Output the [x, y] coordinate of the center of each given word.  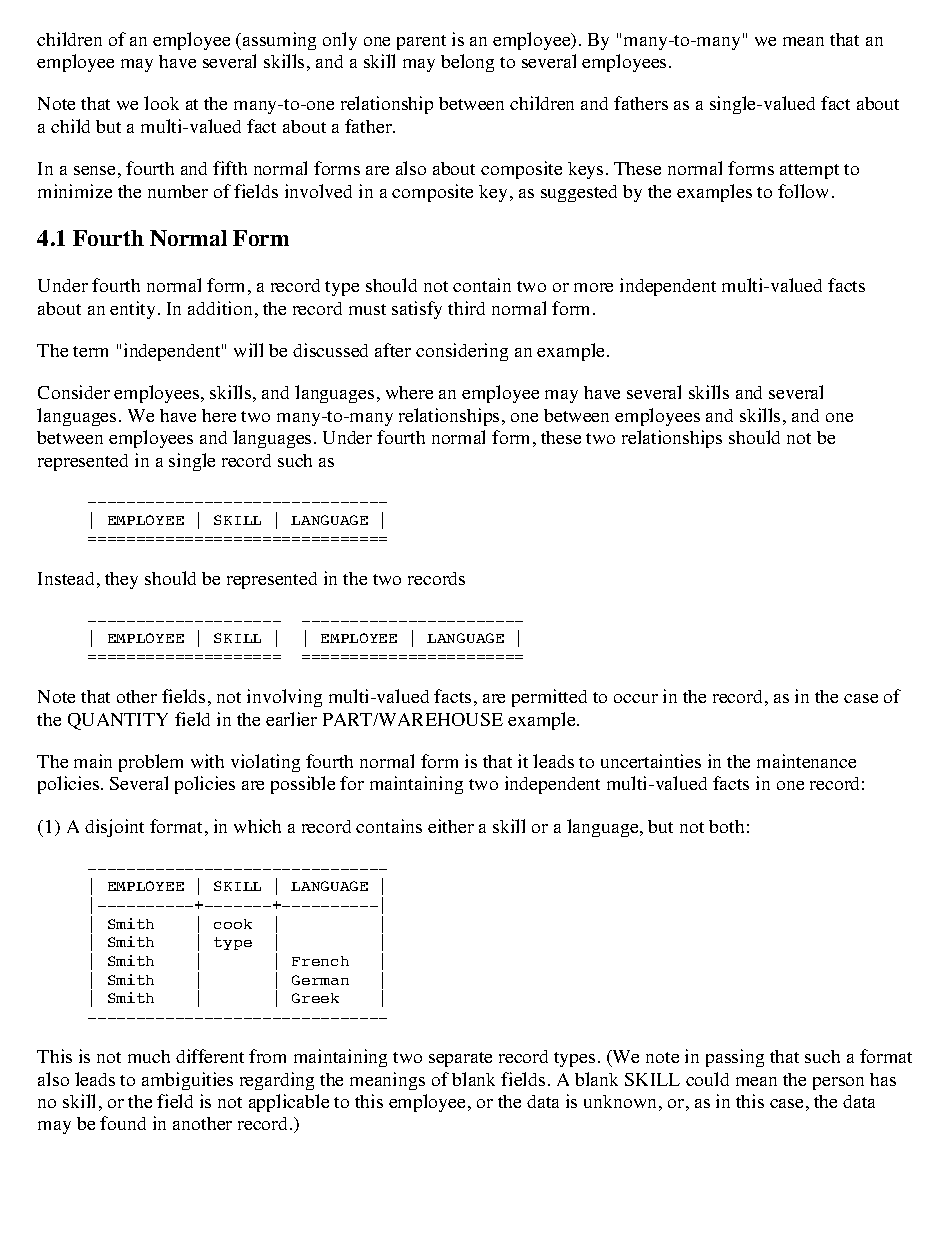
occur [636, 698]
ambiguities [187, 1081]
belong [467, 63]
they [121, 580]
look [161, 103]
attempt [809, 171]
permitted [549, 698]
